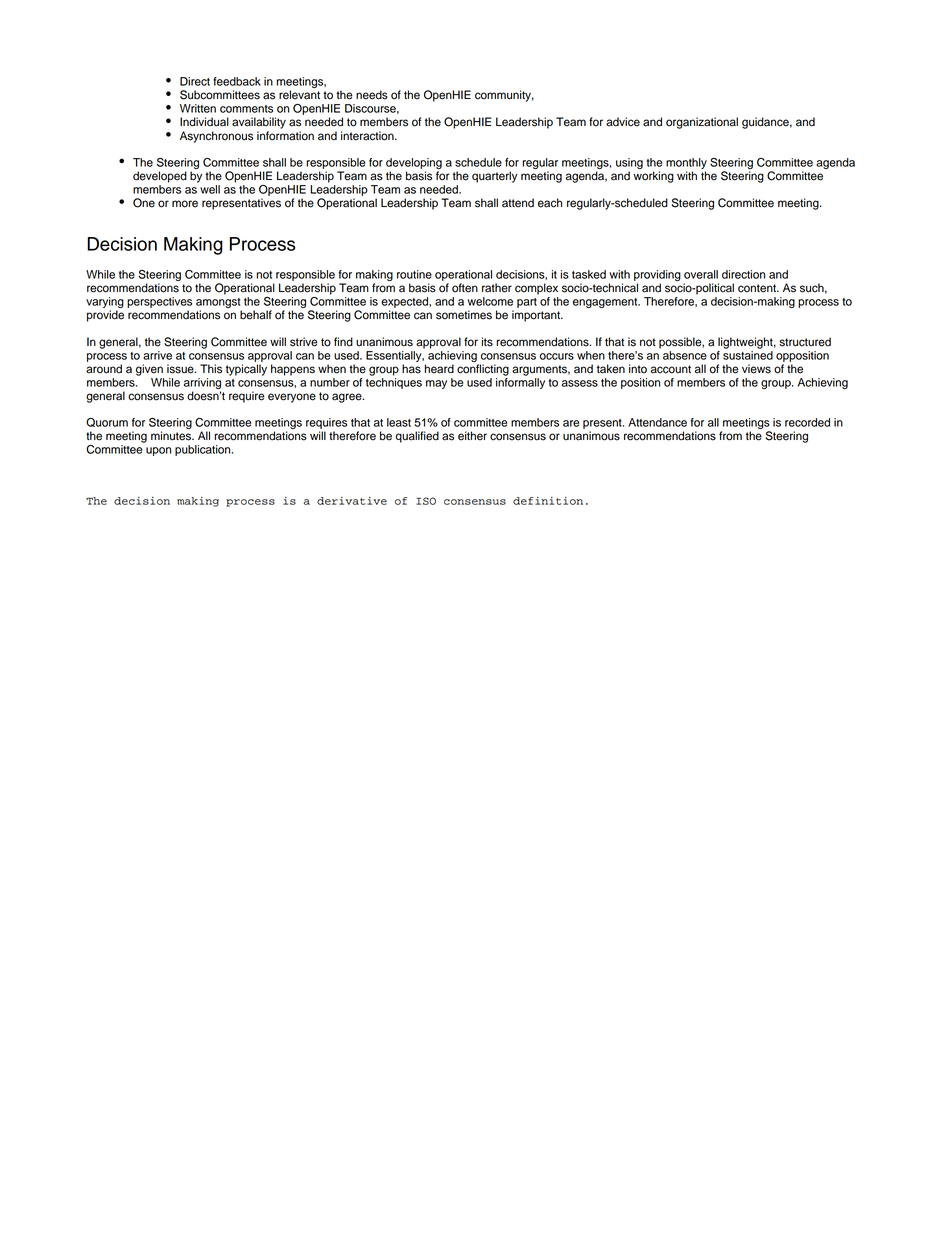 Image resolution: width=952 pixels, height=1233 pixels. What do you see at coordinates (158, 451) in the screenshot?
I see `upon` at bounding box center [158, 451].
